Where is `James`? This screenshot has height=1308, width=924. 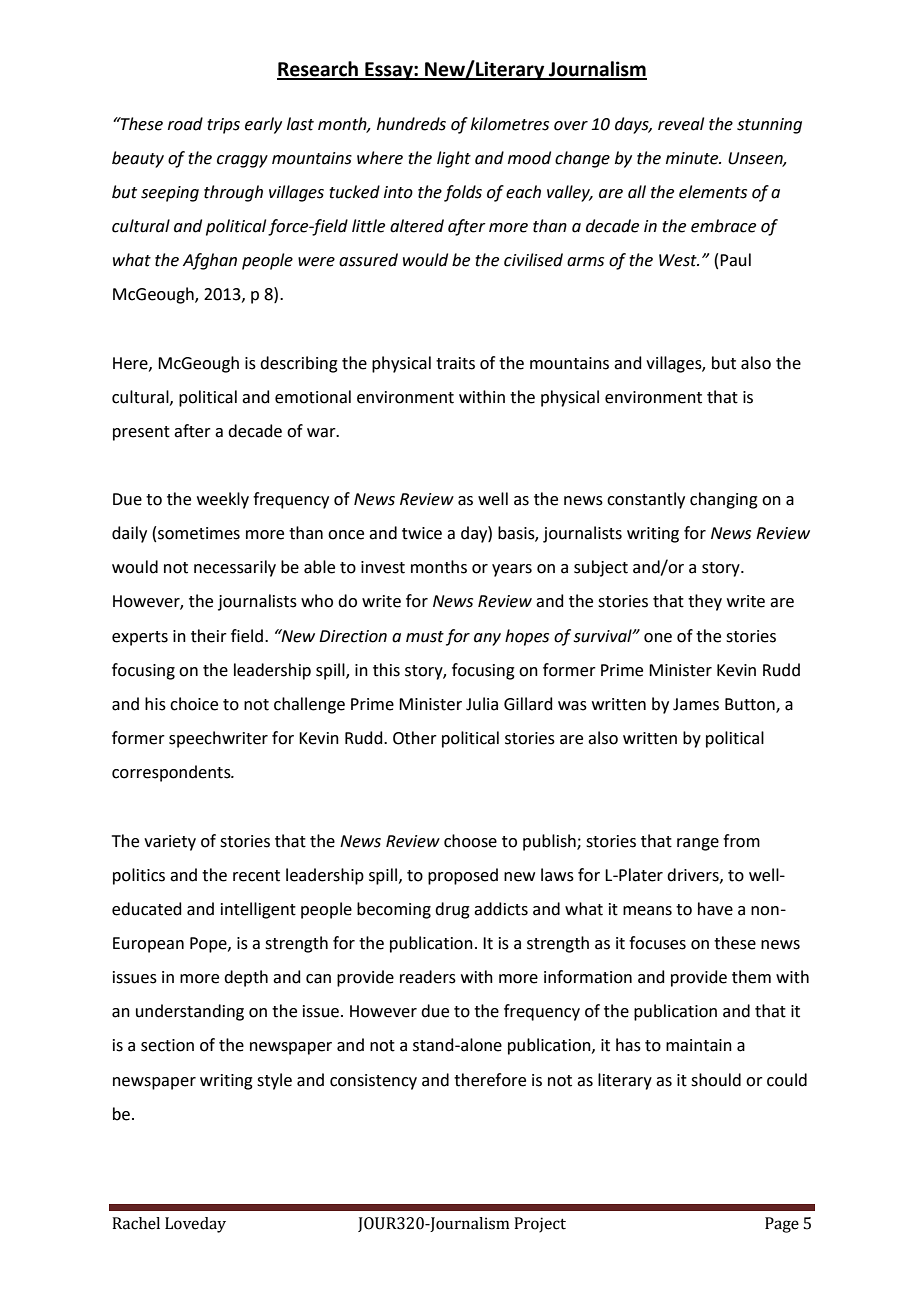
James is located at coordinates (696, 704).
